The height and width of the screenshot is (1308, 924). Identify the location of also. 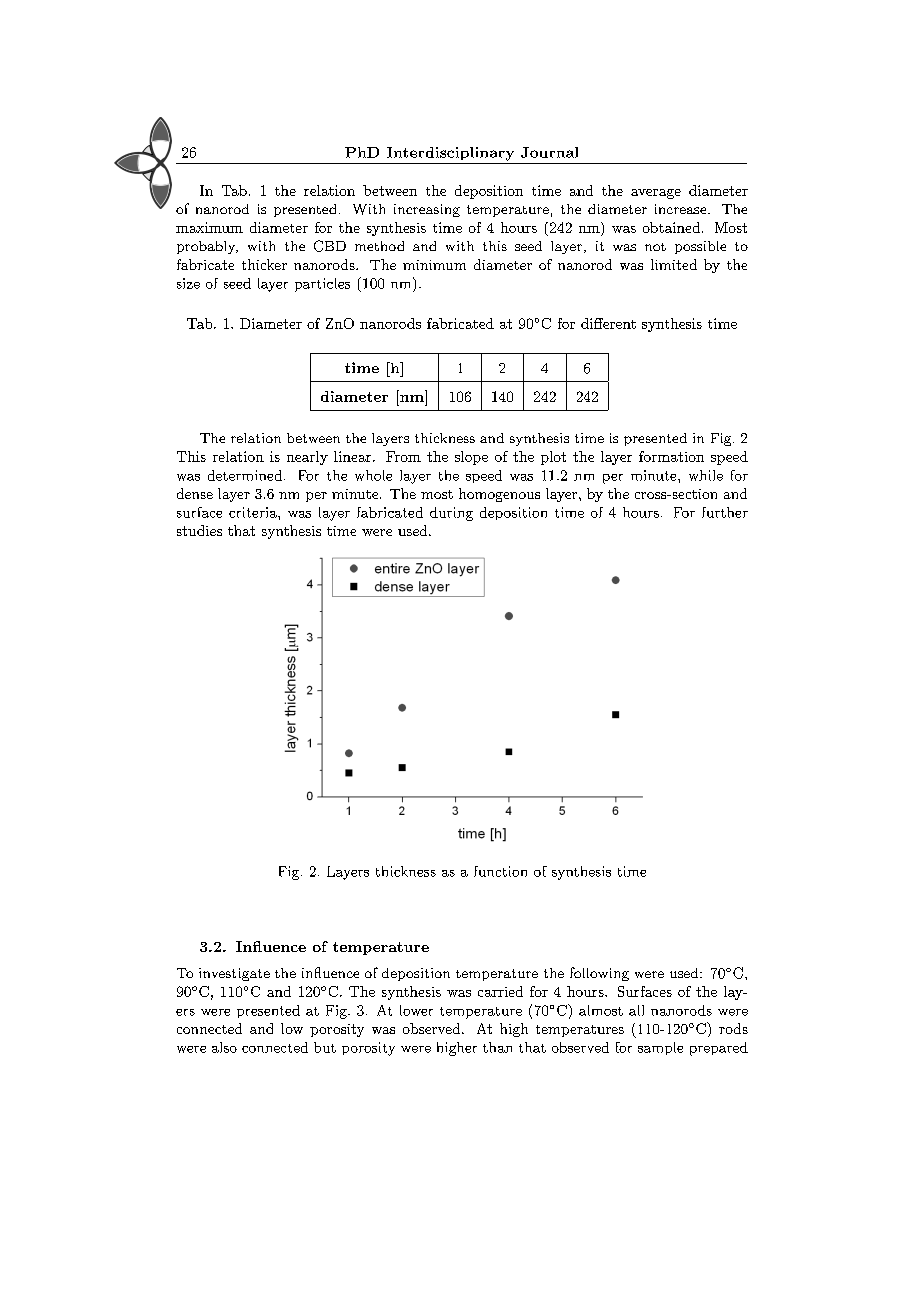
(224, 1047).
